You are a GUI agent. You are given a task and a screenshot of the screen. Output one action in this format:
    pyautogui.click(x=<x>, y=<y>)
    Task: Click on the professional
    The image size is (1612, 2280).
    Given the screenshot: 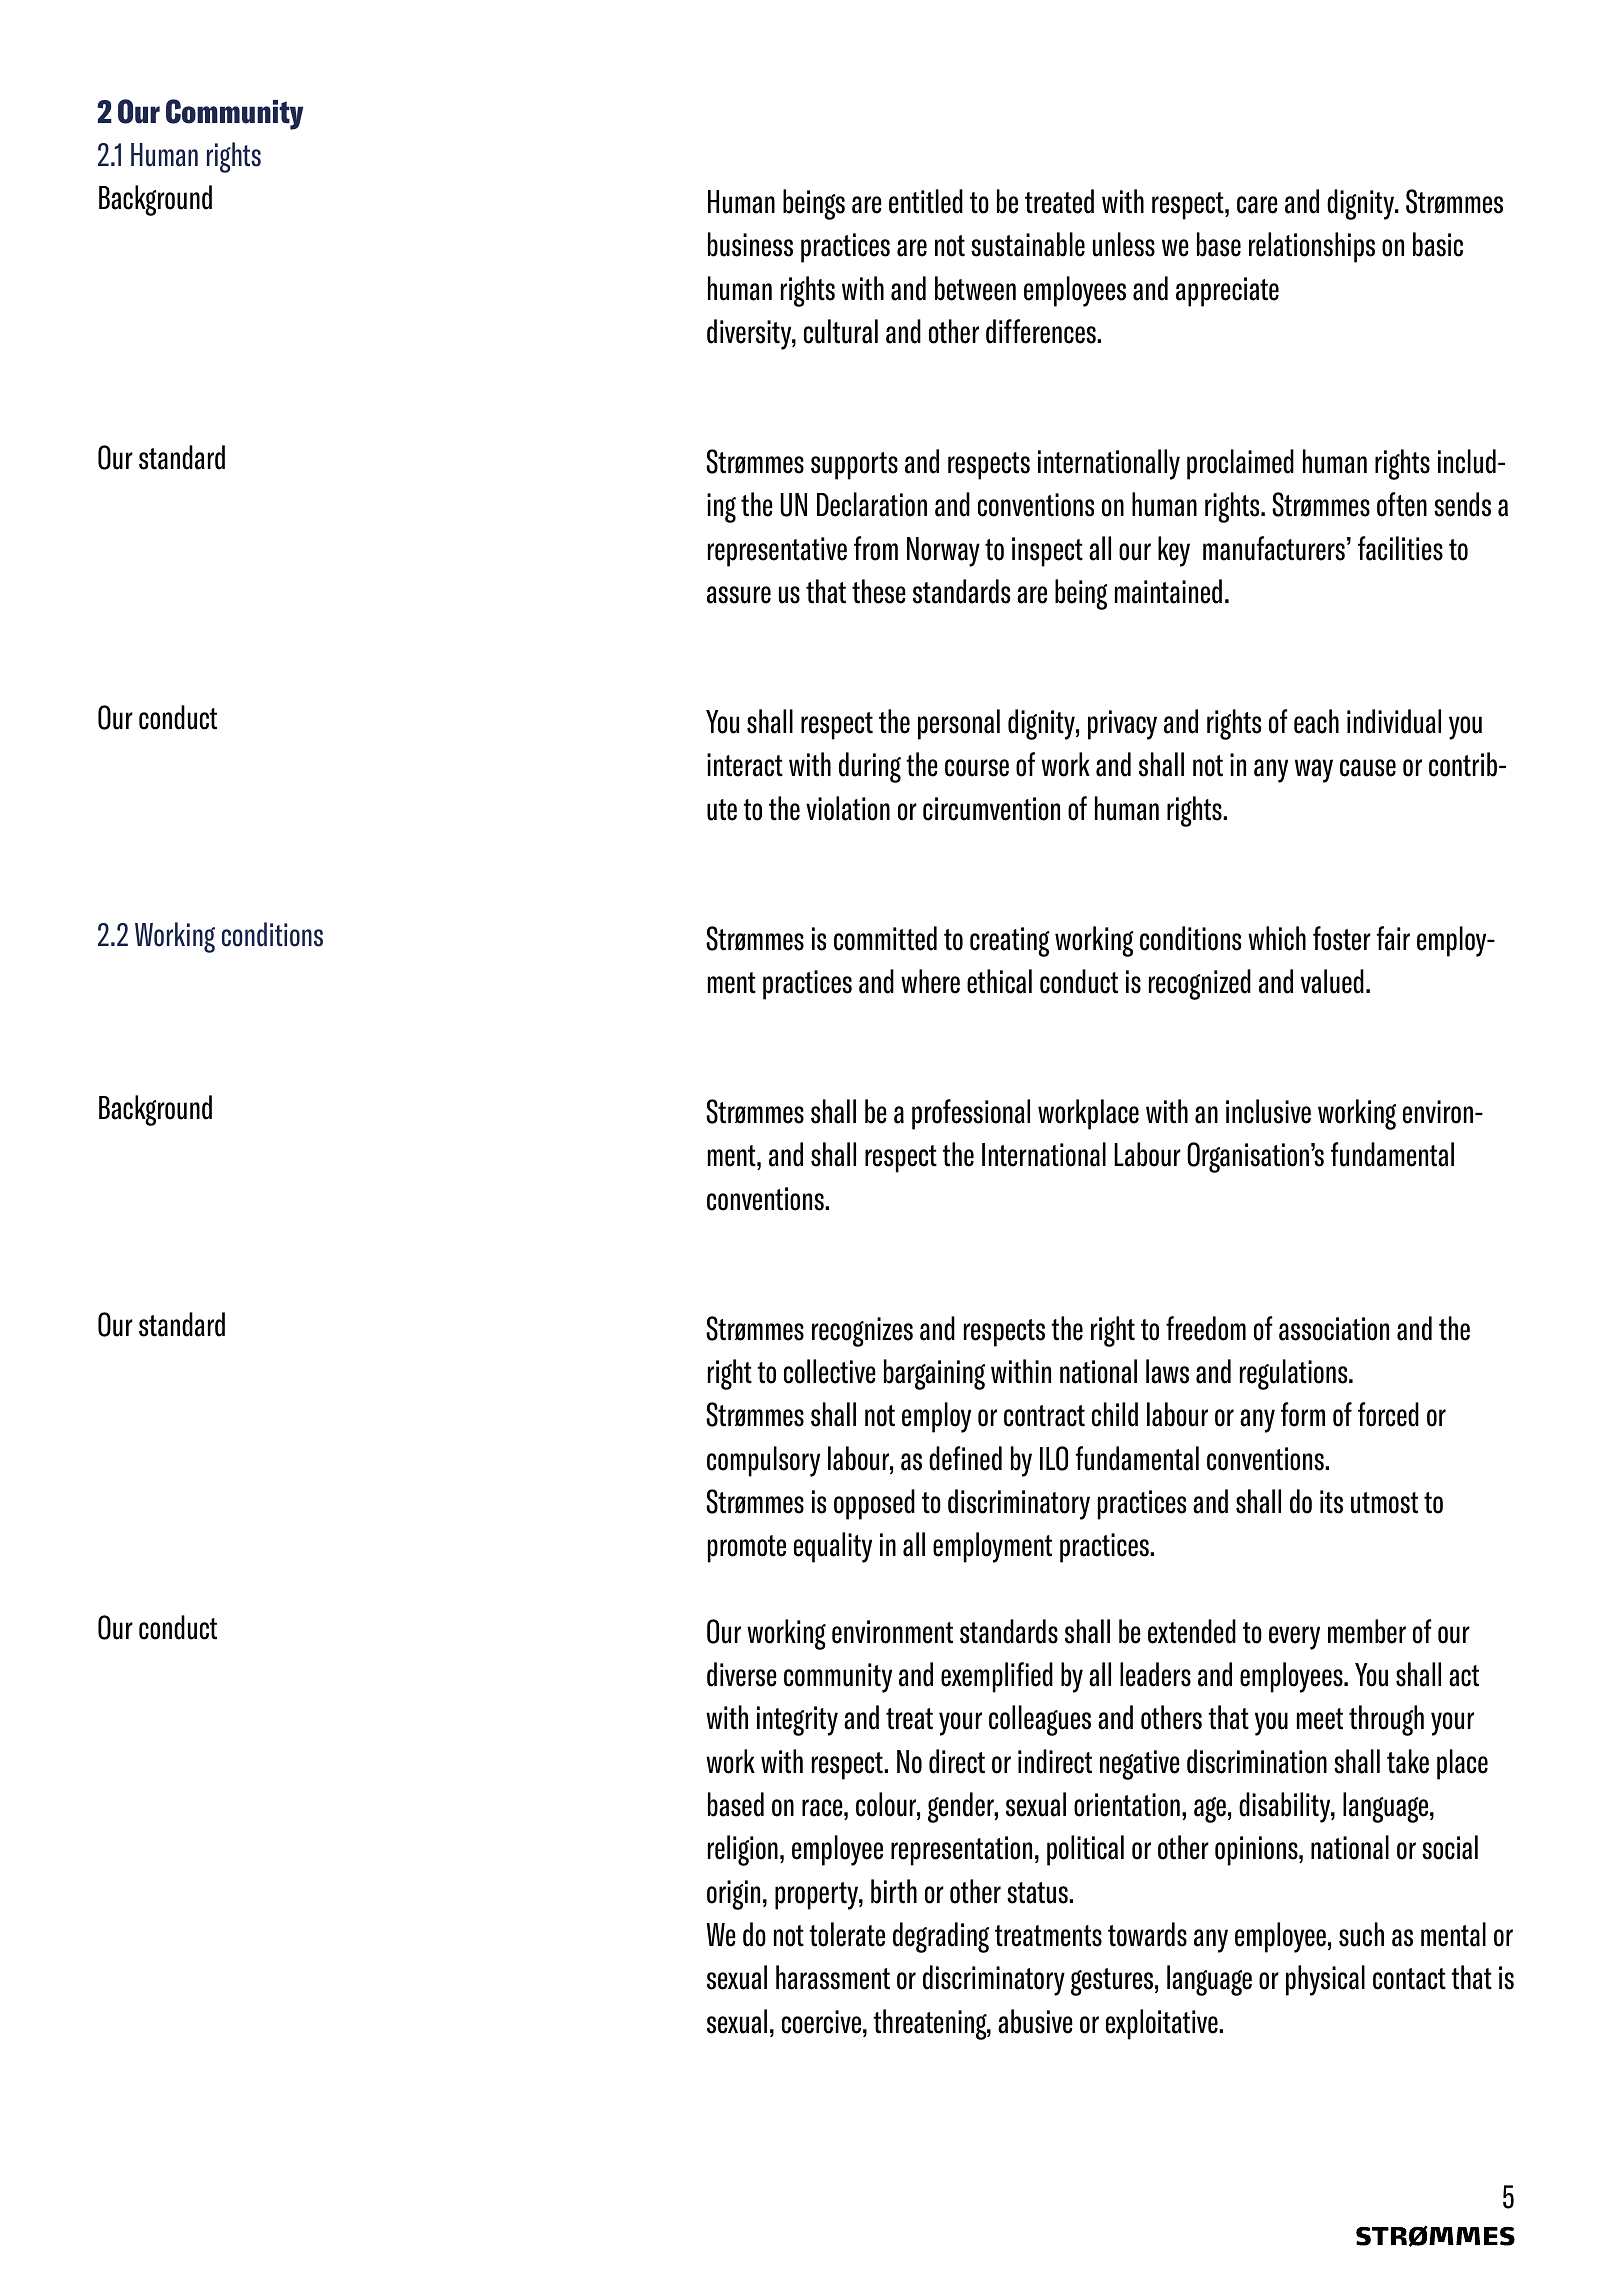 What is the action you would take?
    pyautogui.click(x=971, y=1114)
